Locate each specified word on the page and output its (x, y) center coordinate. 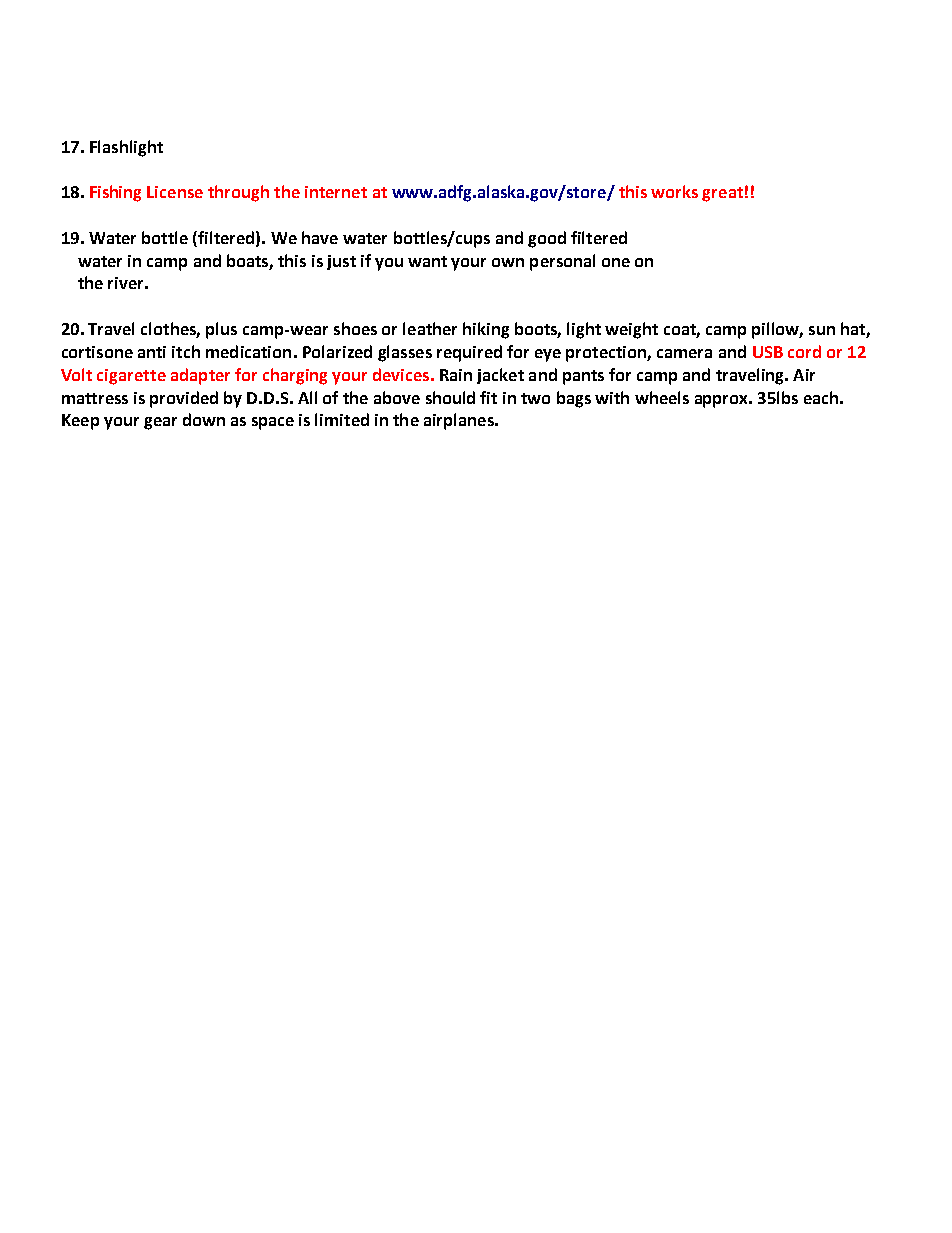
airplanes (460, 421)
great (722, 194)
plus (221, 330)
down (204, 419)
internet (336, 192)
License (175, 192)
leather (430, 328)
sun (822, 330)
